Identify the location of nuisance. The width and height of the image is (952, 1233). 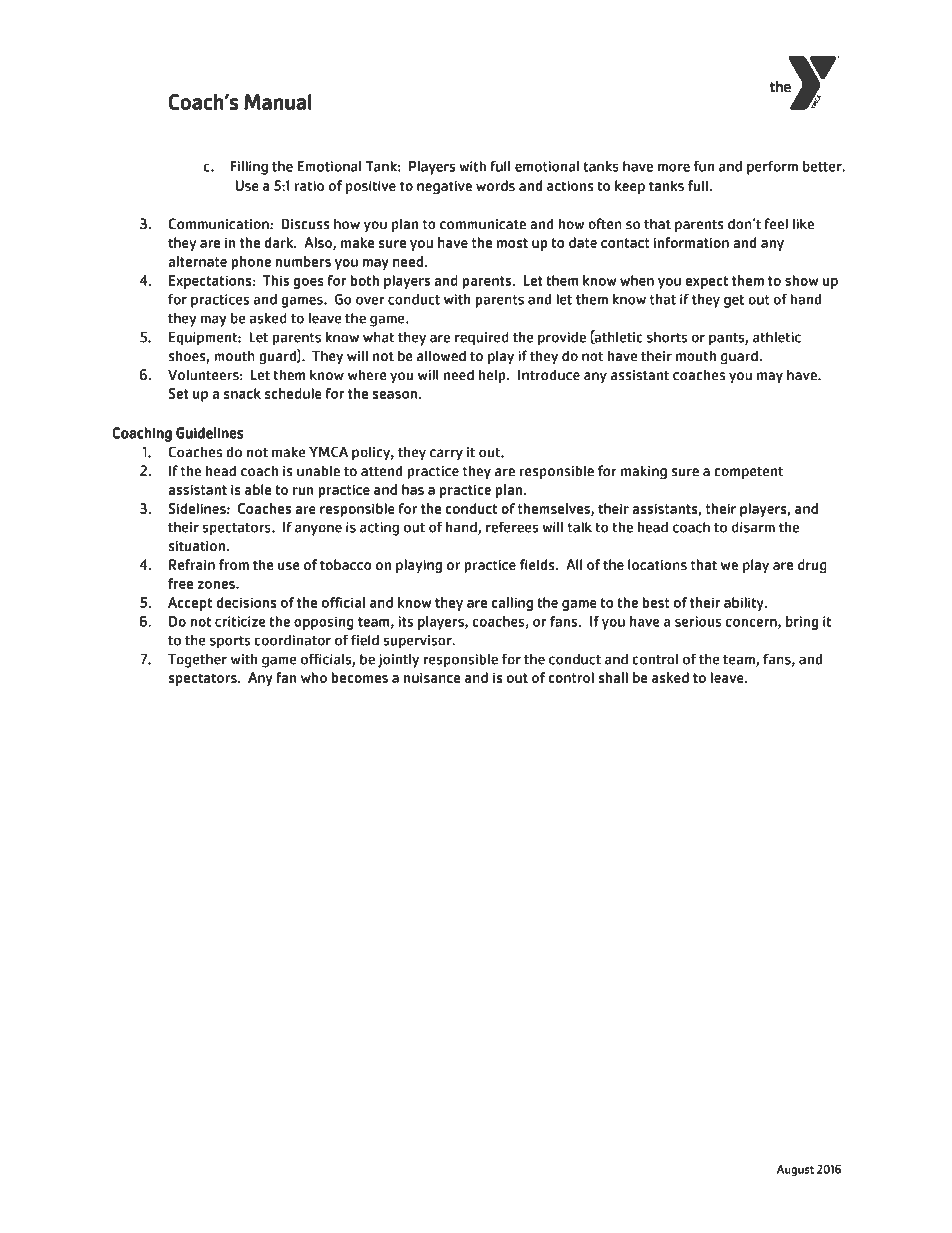
(432, 678).
